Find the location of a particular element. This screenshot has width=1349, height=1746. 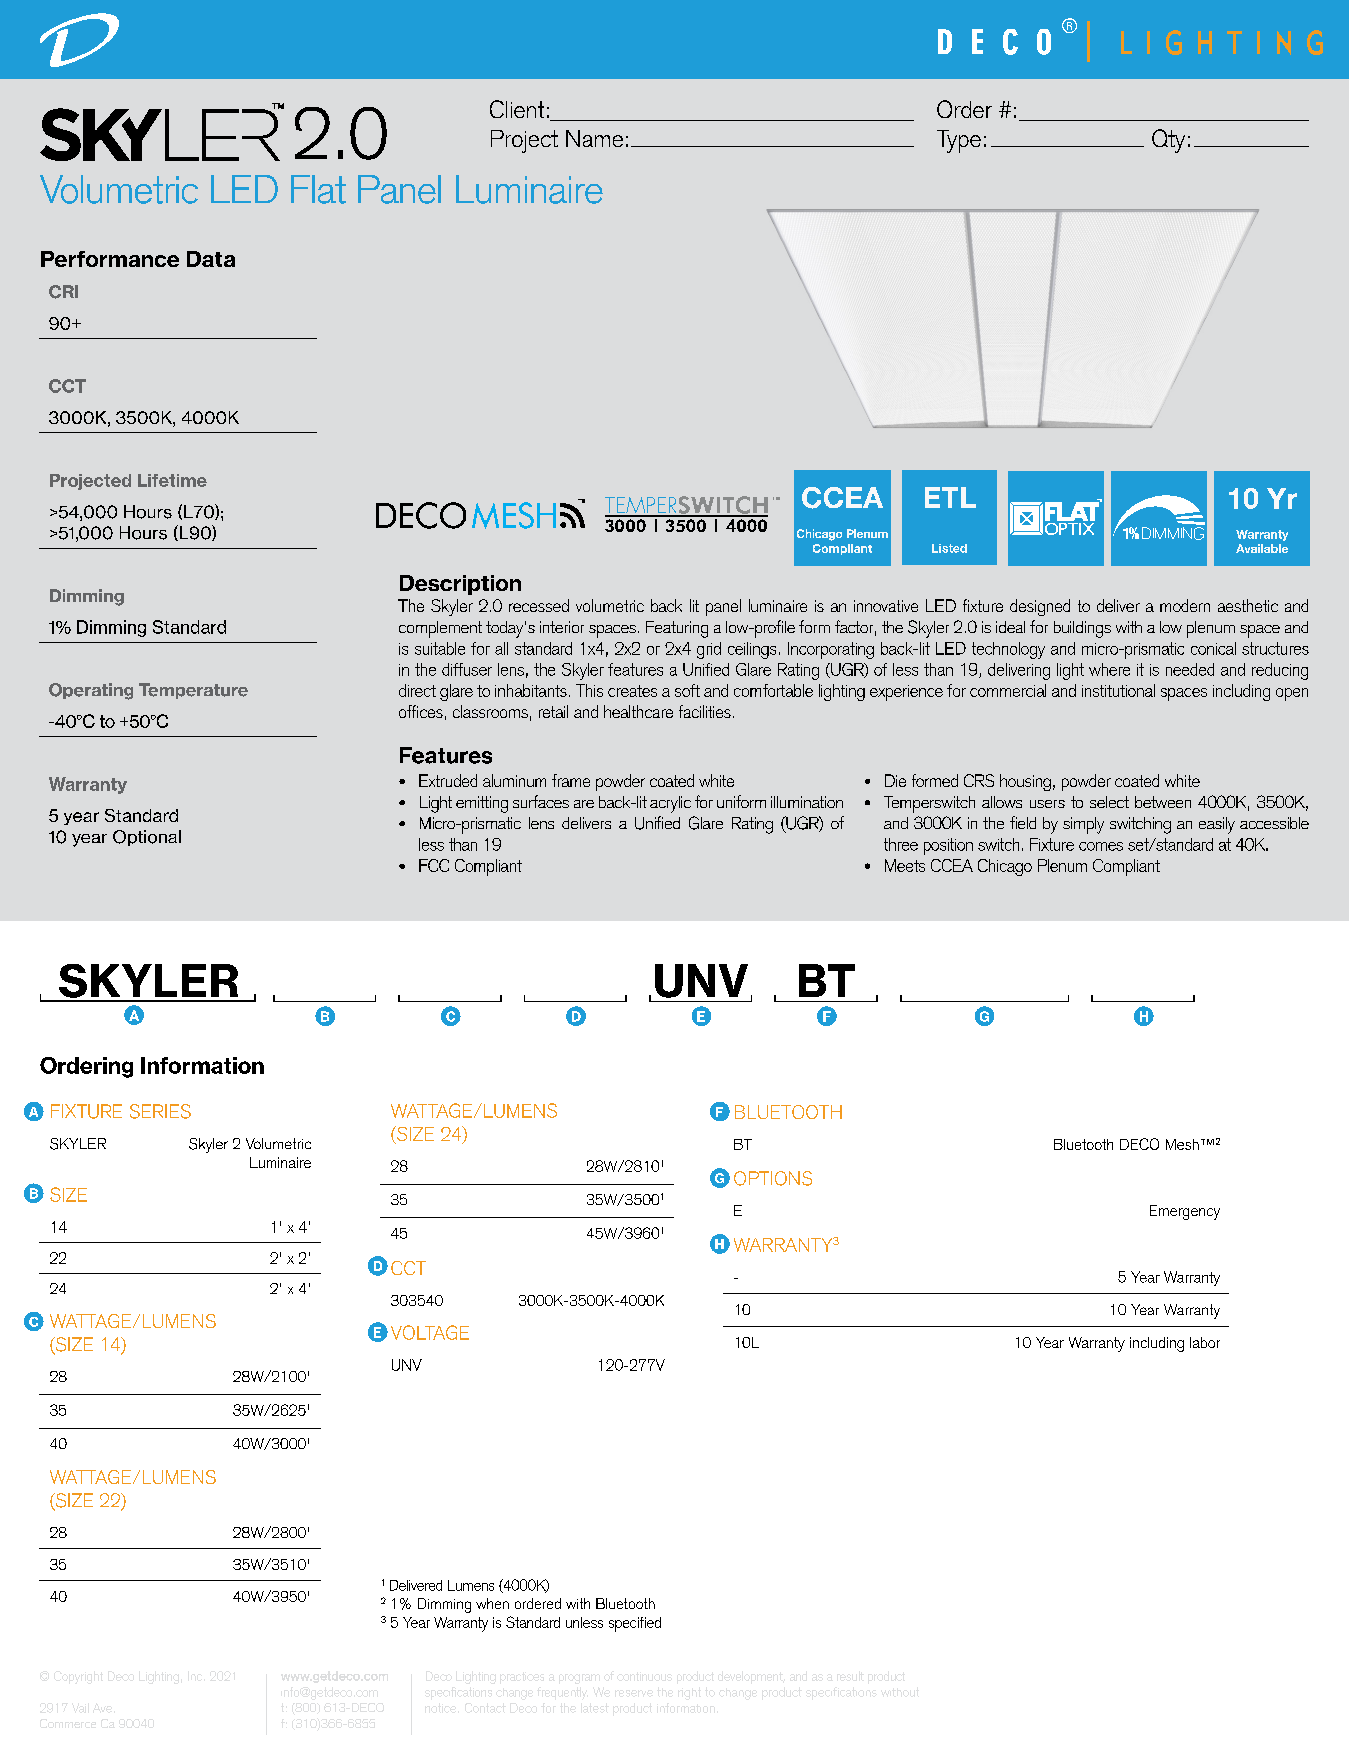

Emergency is located at coordinates (1185, 1212).
